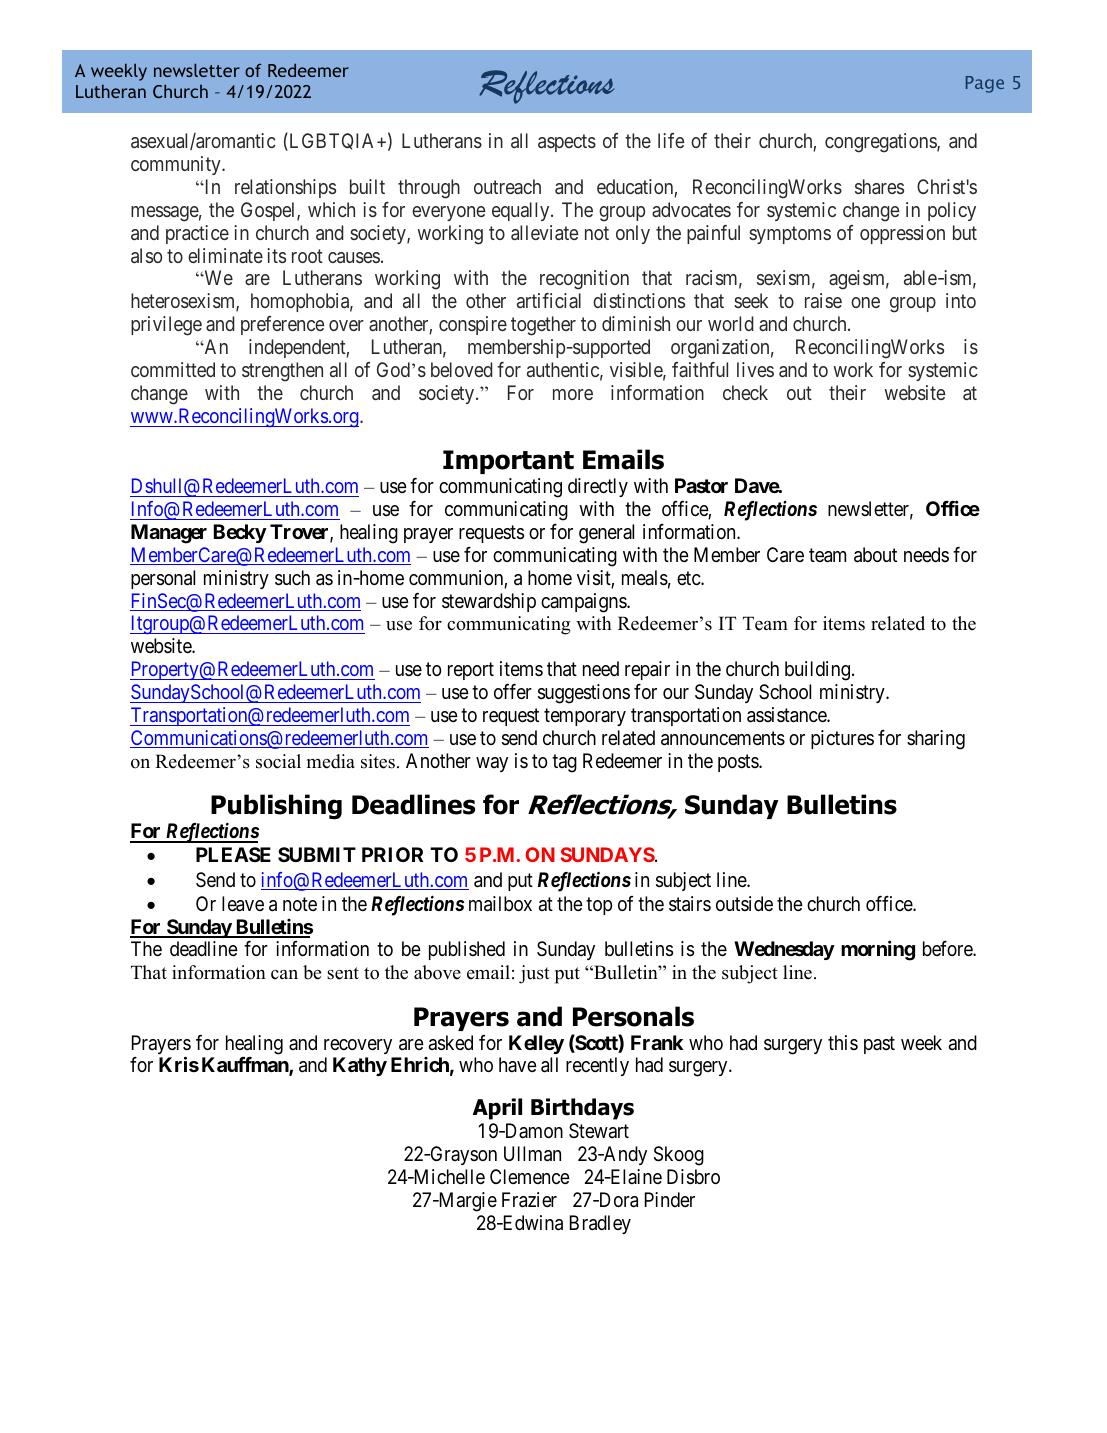 The width and height of the image is (1107, 1433). What do you see at coordinates (360, 1066) in the image?
I see `Kathy` at bounding box center [360, 1066].
